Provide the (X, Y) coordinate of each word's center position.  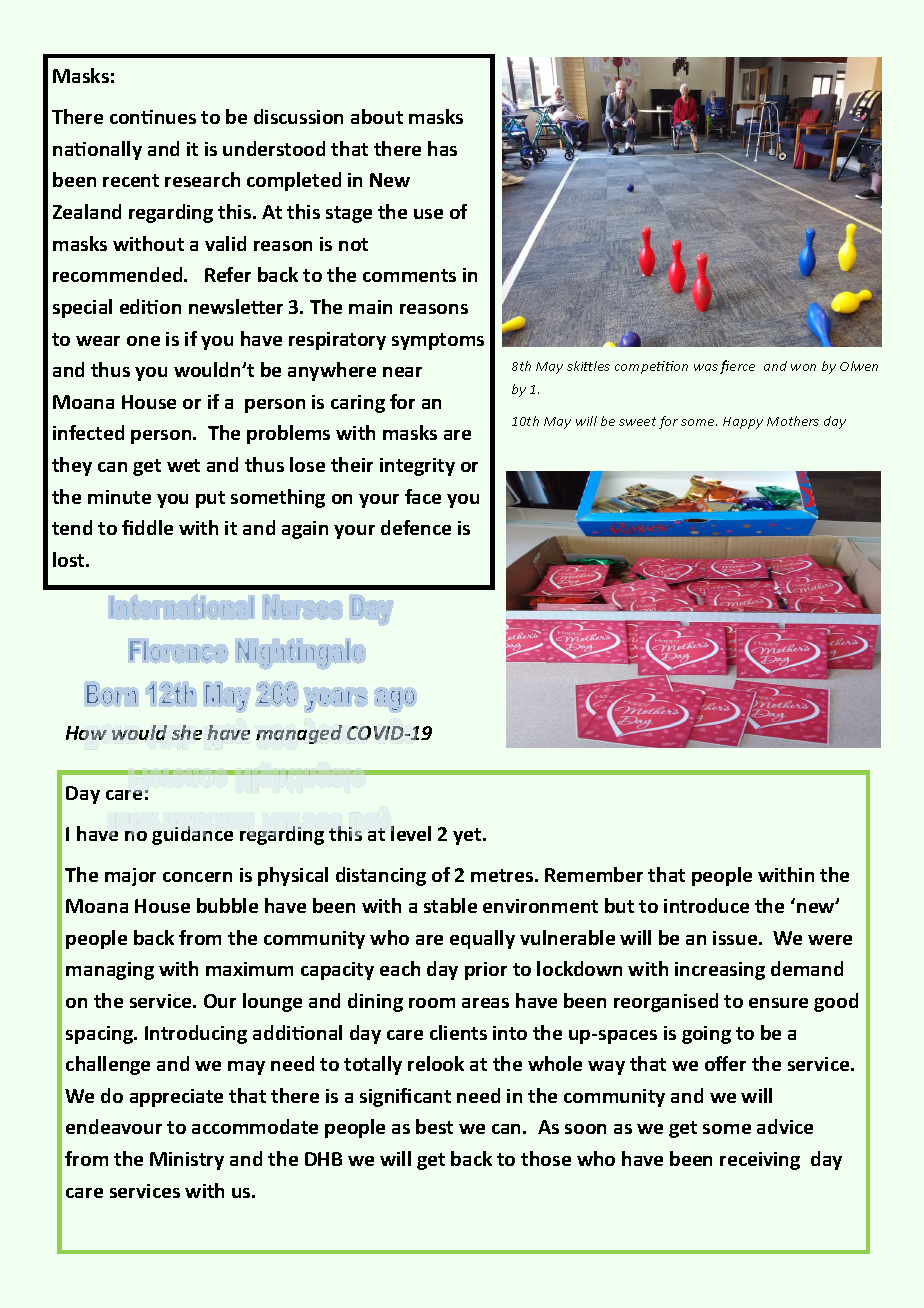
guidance (192, 835)
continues (153, 117)
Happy (743, 423)
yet (468, 836)
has (442, 148)
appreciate (176, 1098)
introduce (706, 905)
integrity (417, 467)
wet (183, 465)
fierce (737, 367)
